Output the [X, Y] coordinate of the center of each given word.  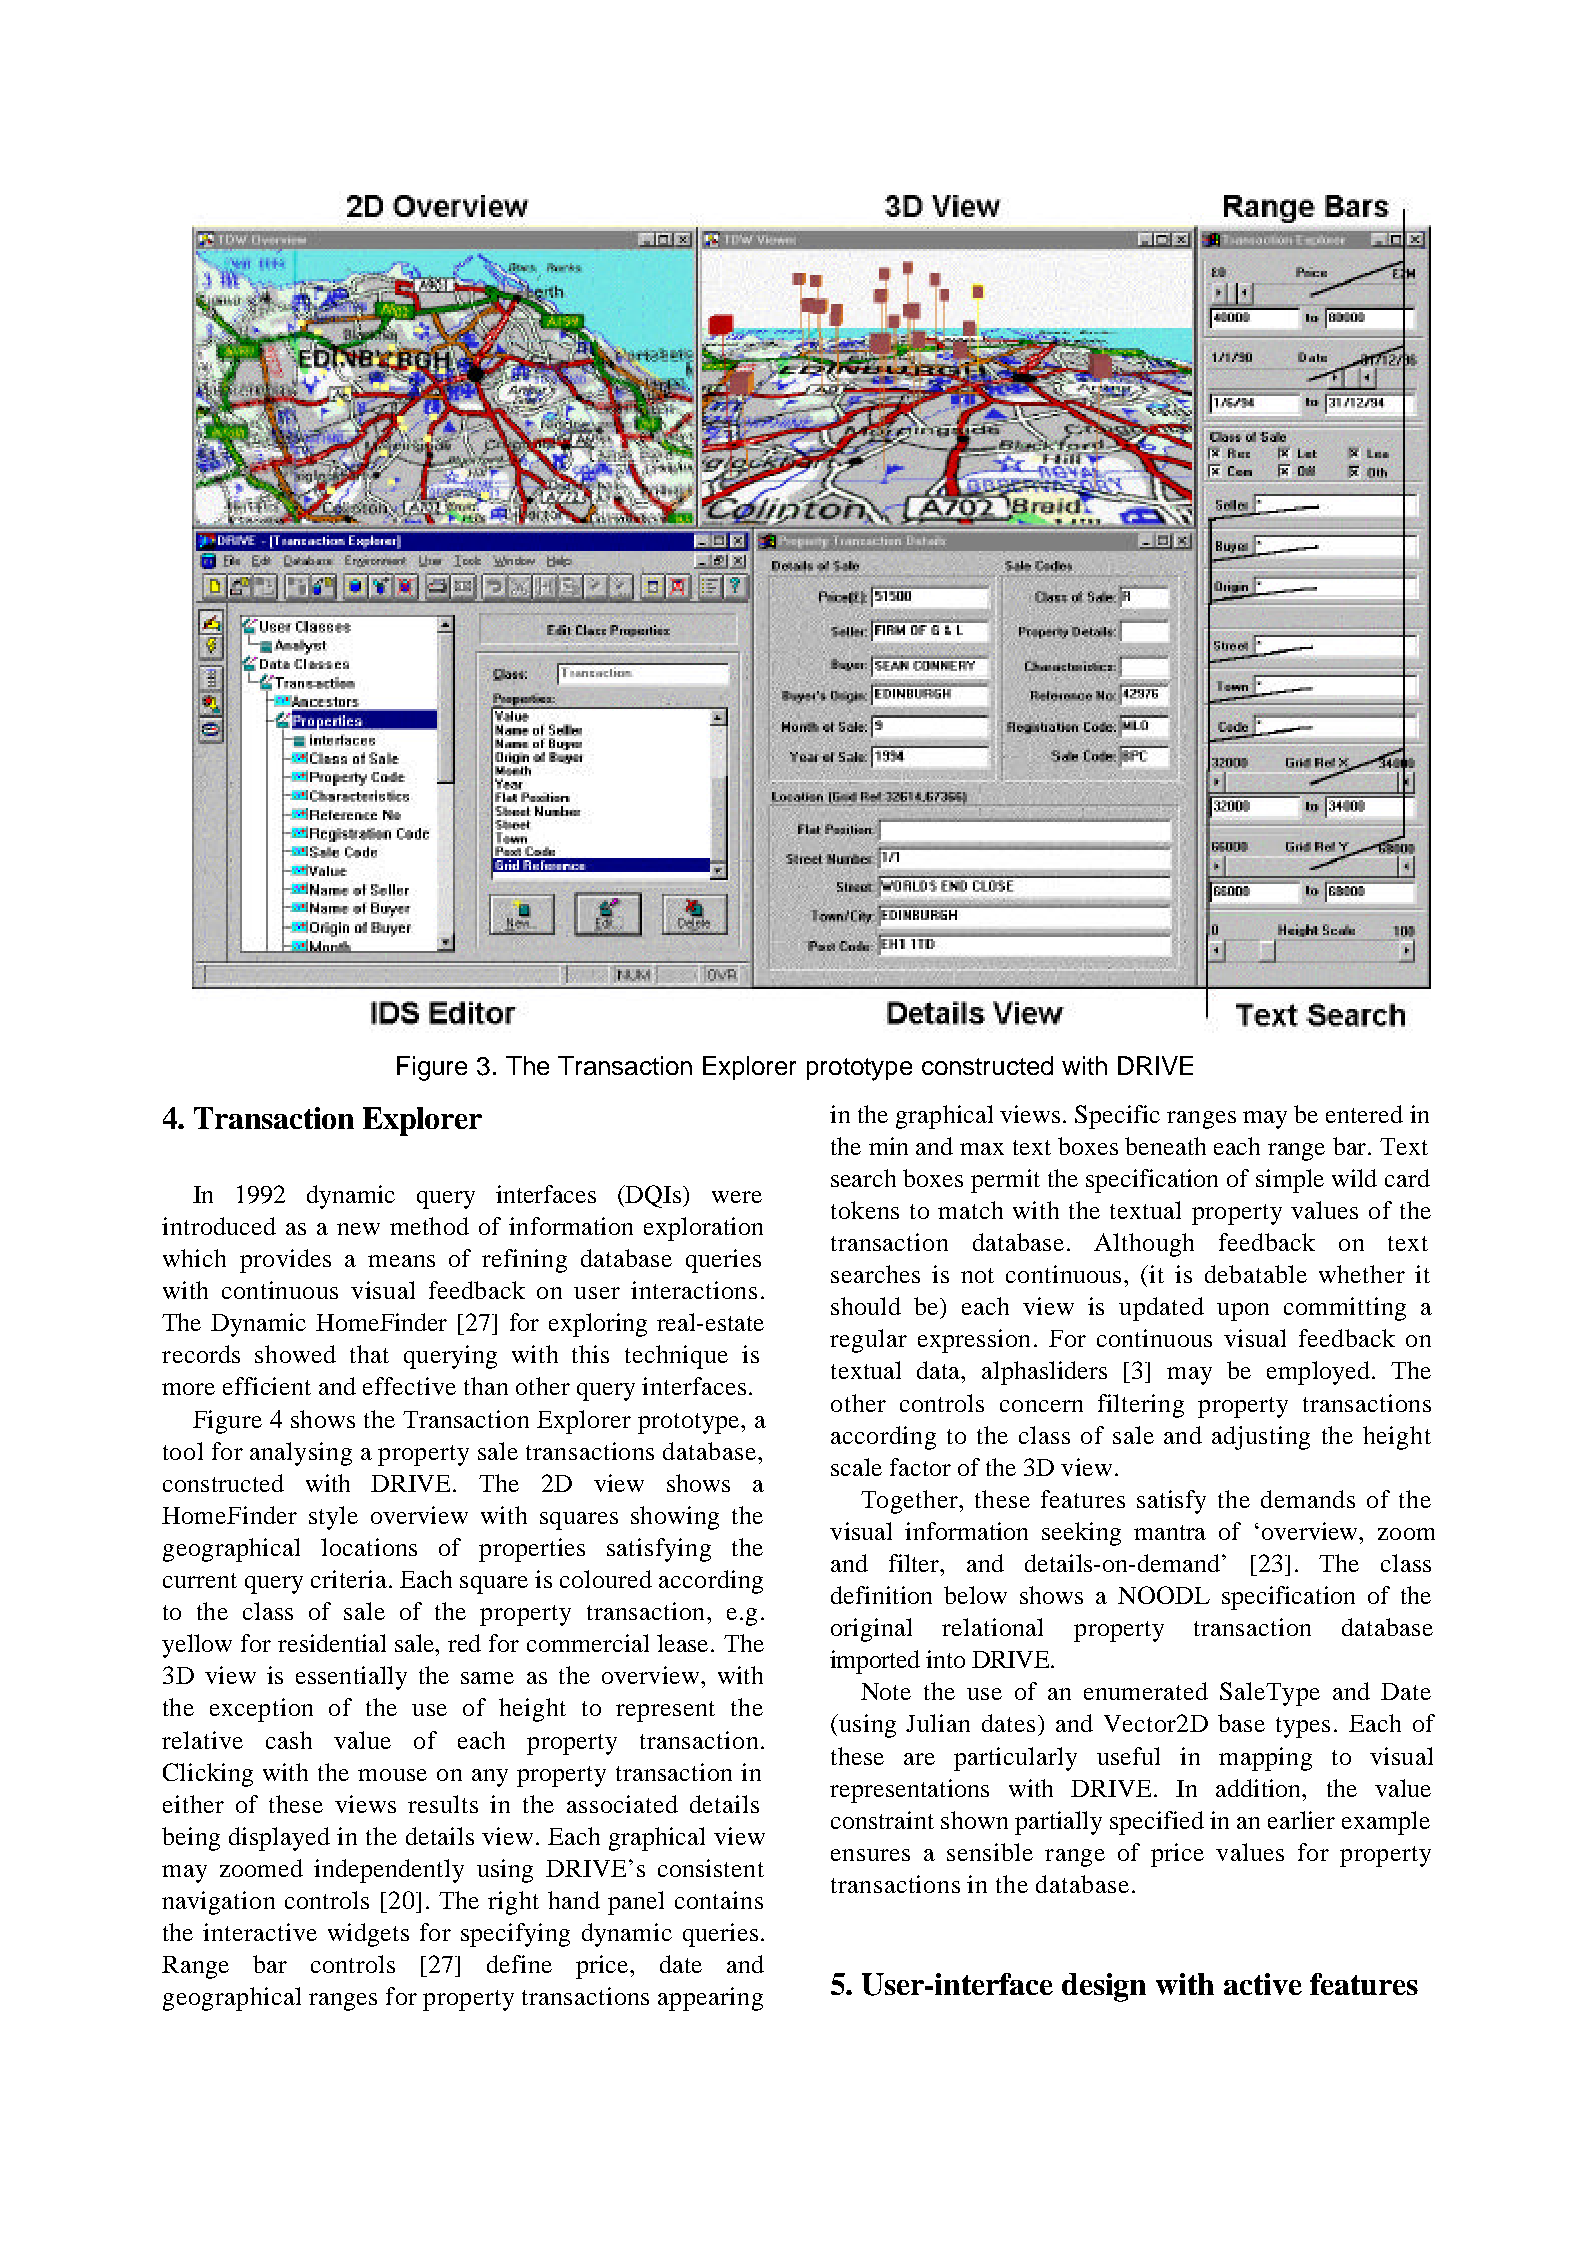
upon [1243, 1312]
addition [1260, 1788]
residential [332, 1643]
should [866, 1306]
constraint [882, 1820]
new [358, 1229]
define [519, 1964]
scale [856, 1467]
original [871, 1630]
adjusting [1261, 1438]
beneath [1165, 1146]
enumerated [1146, 1691]
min [888, 1146]
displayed [279, 1839]
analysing [301, 1454]
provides [285, 1261]
